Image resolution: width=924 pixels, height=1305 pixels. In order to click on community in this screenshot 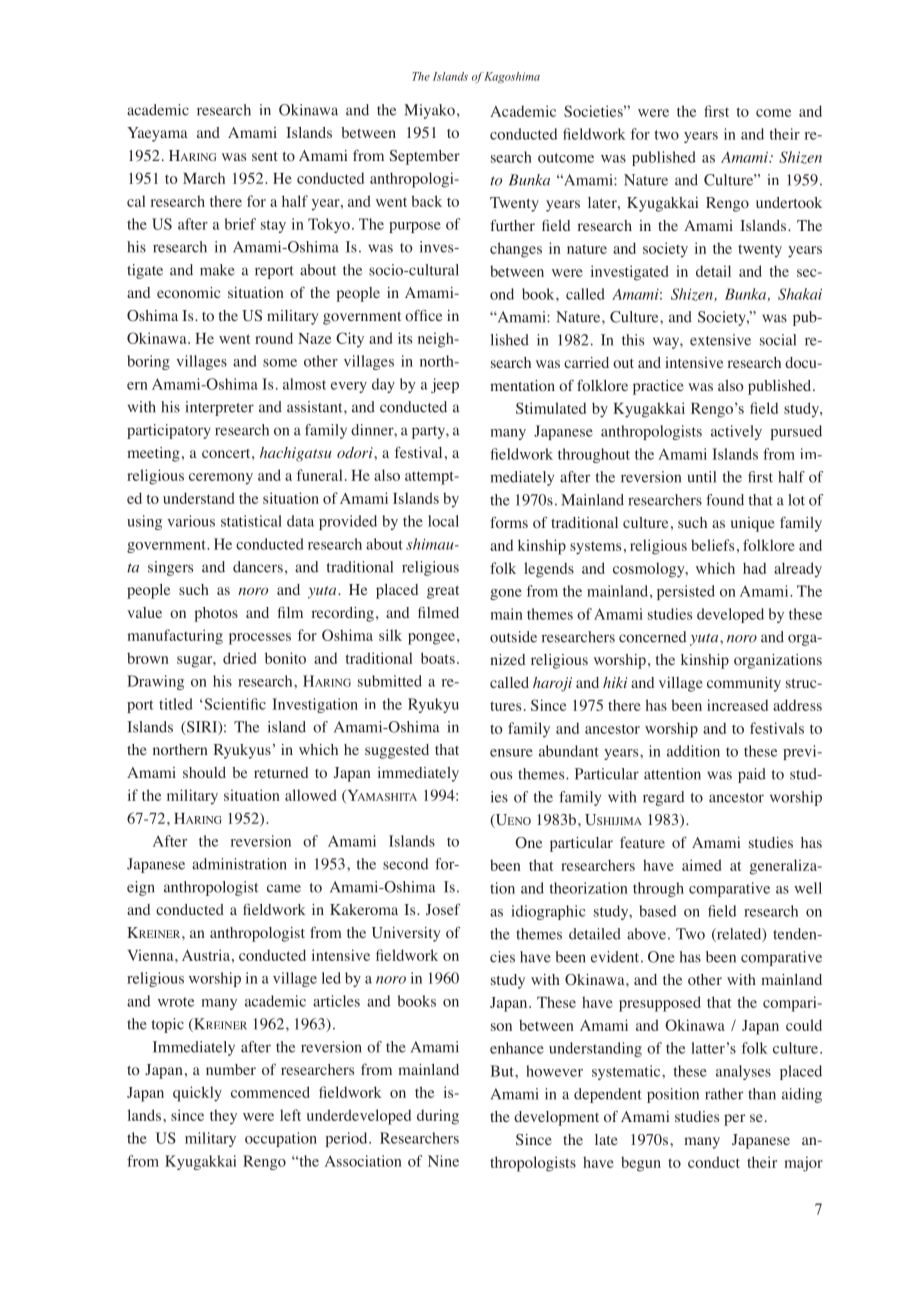, I will do `click(744, 684)`.
